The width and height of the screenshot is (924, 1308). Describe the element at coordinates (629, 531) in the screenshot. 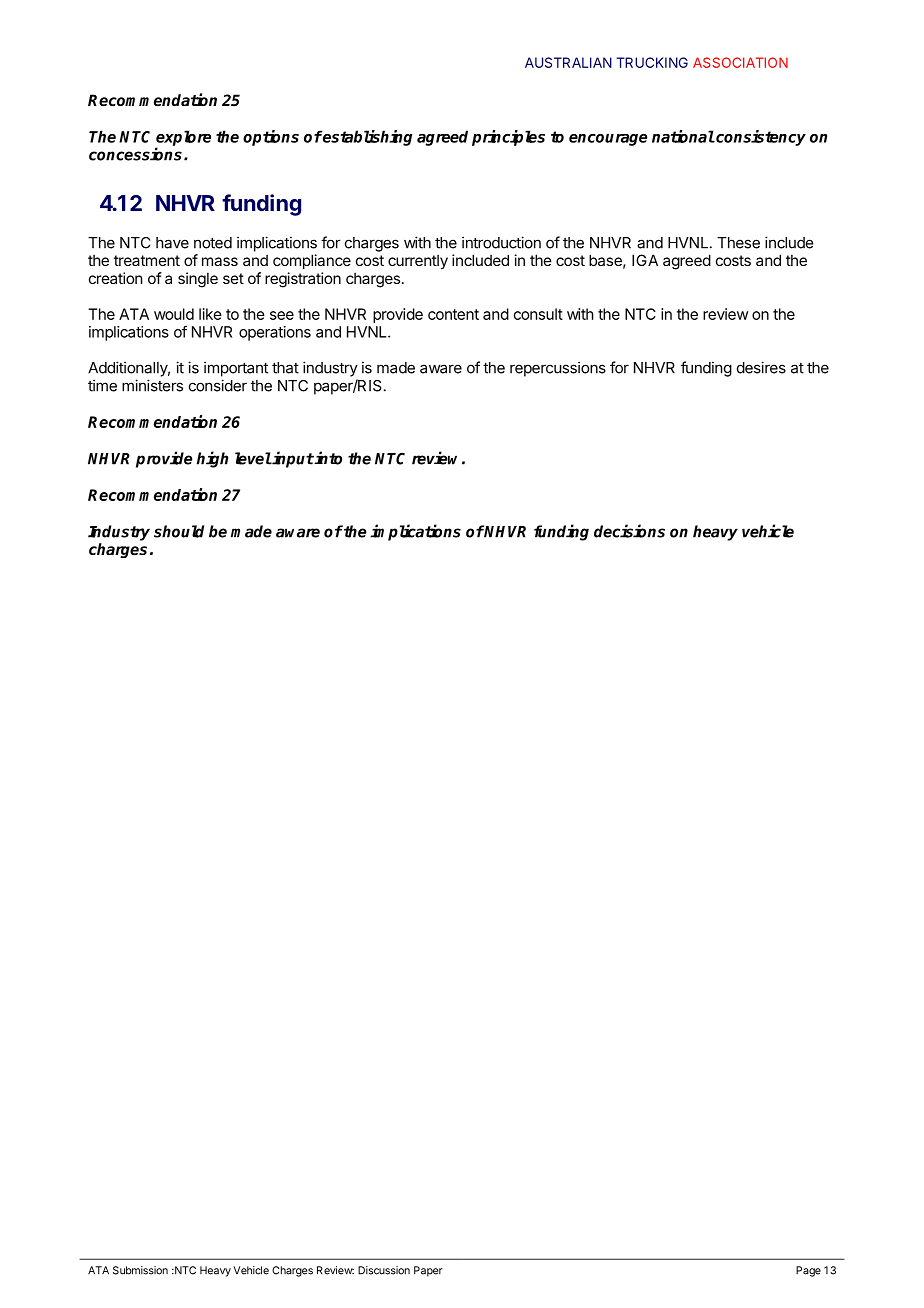

I see `decisions` at that location.
